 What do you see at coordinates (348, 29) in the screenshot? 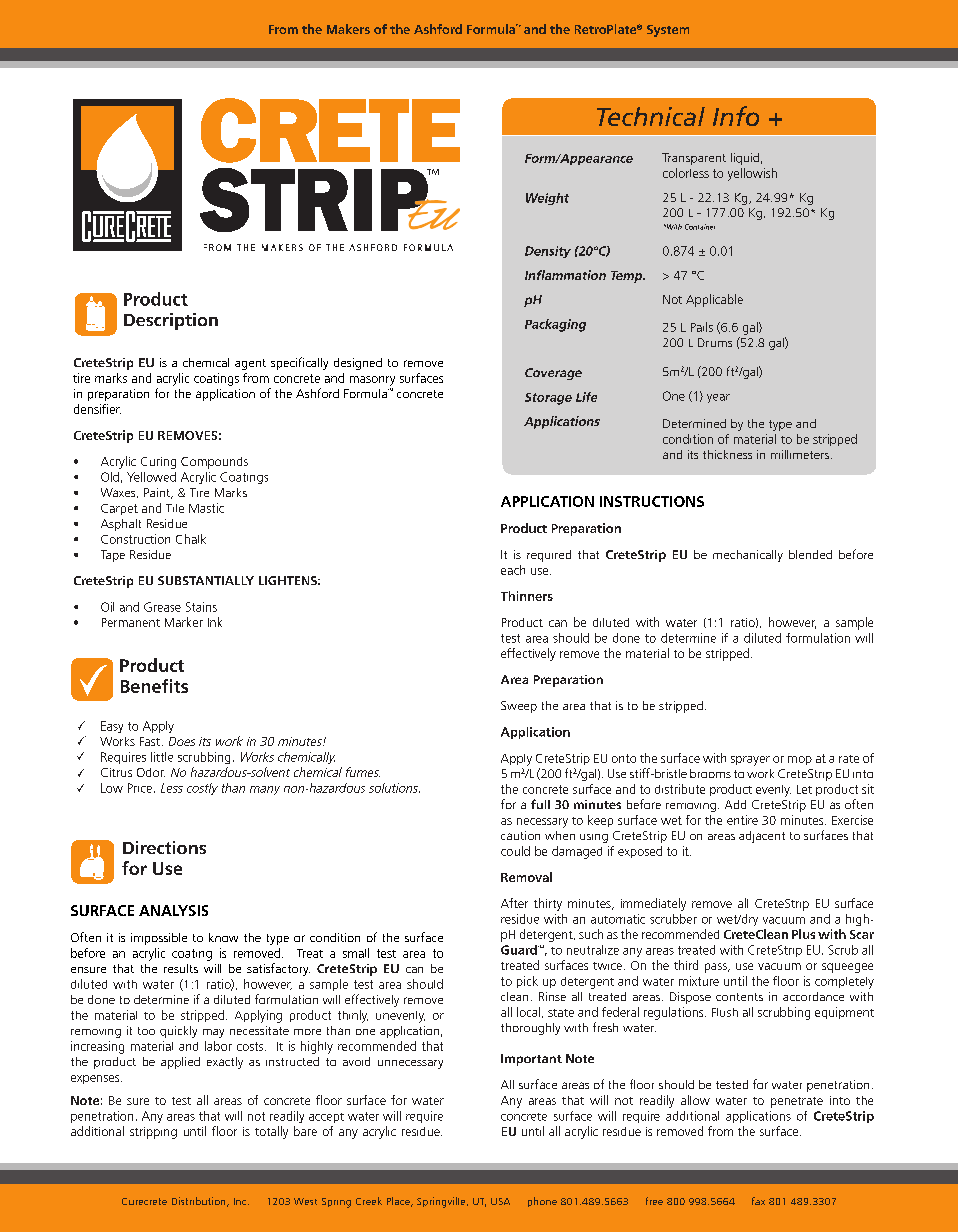
I see `Makers` at bounding box center [348, 29].
